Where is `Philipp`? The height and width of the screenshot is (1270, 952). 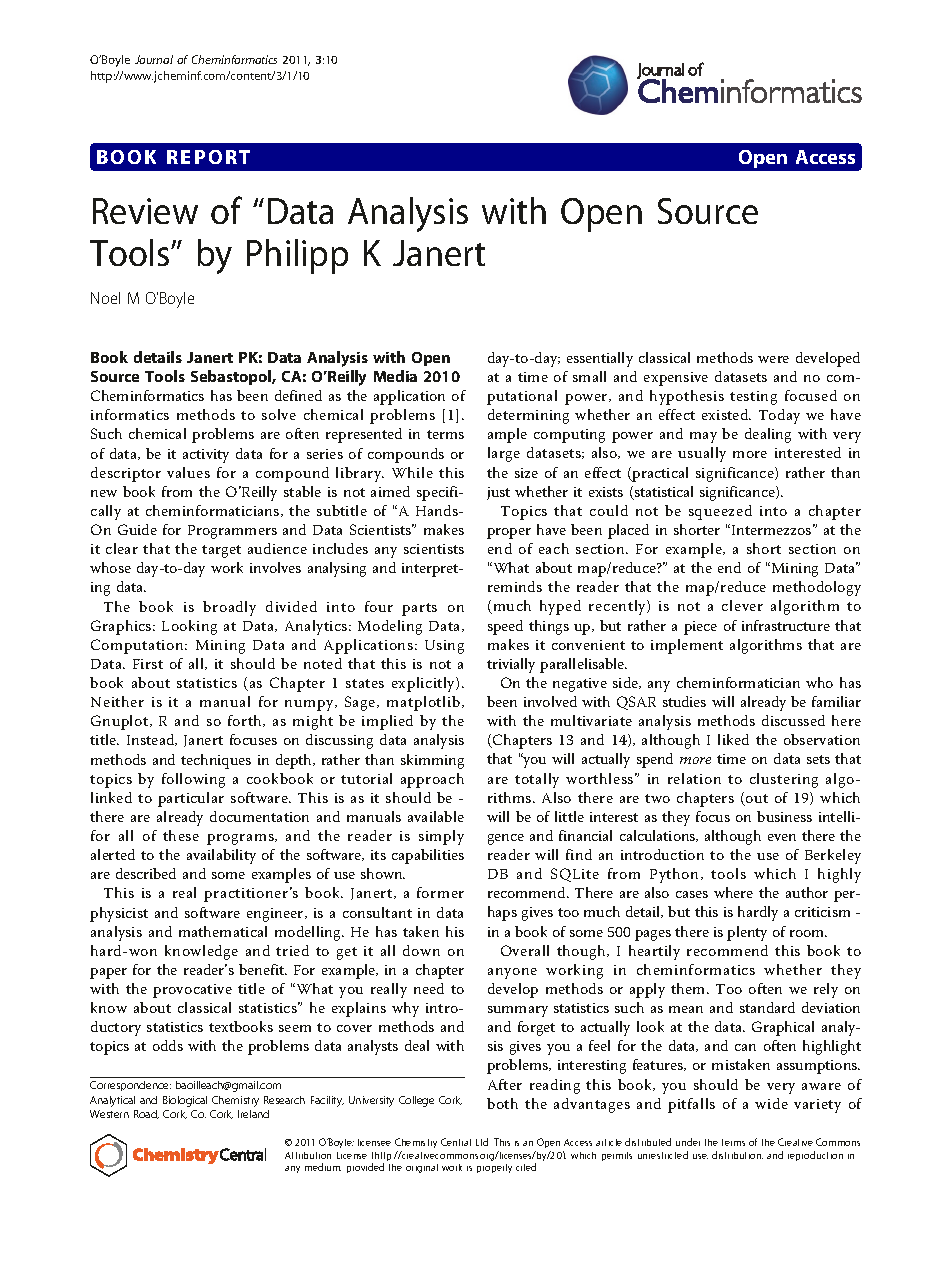 Philipp is located at coordinates (297, 256).
